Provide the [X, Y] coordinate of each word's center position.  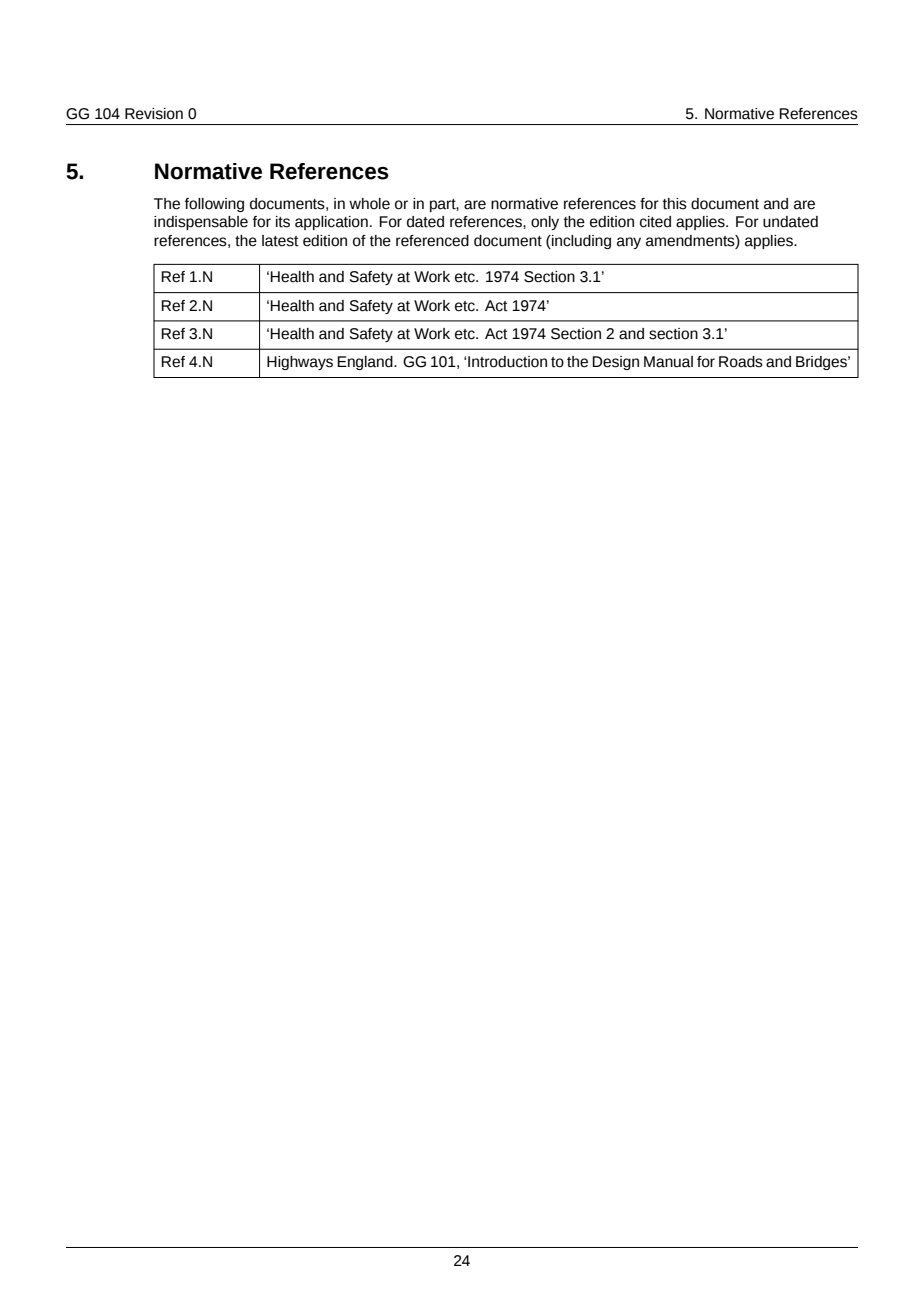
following [214, 205]
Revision [154, 114]
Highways [300, 363]
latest [280, 241]
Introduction [507, 362]
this [675, 204]
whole [369, 204]
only [545, 223]
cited [655, 222]
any [629, 243]
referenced [432, 241]
